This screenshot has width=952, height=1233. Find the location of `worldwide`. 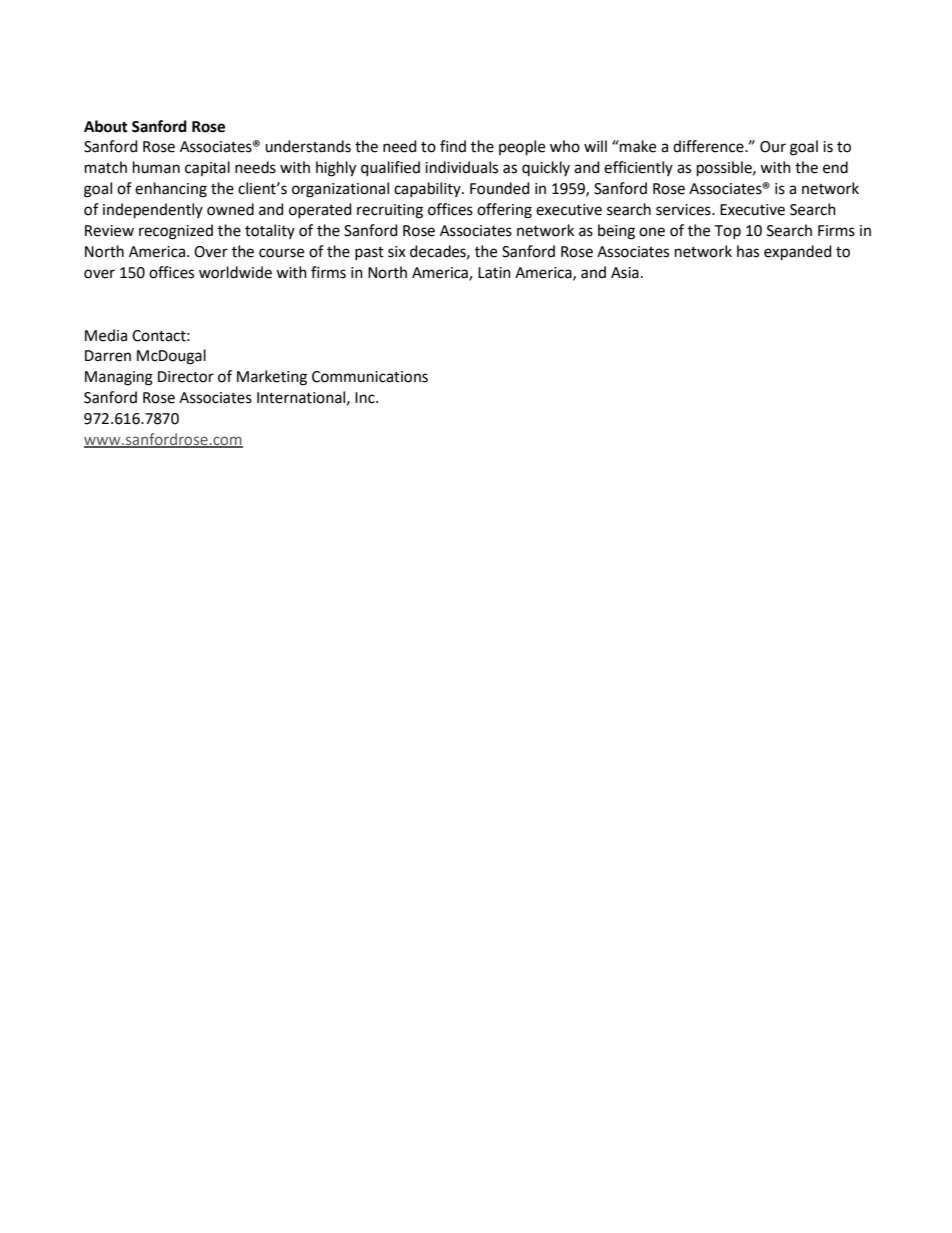

worldwide is located at coordinates (235, 272).
